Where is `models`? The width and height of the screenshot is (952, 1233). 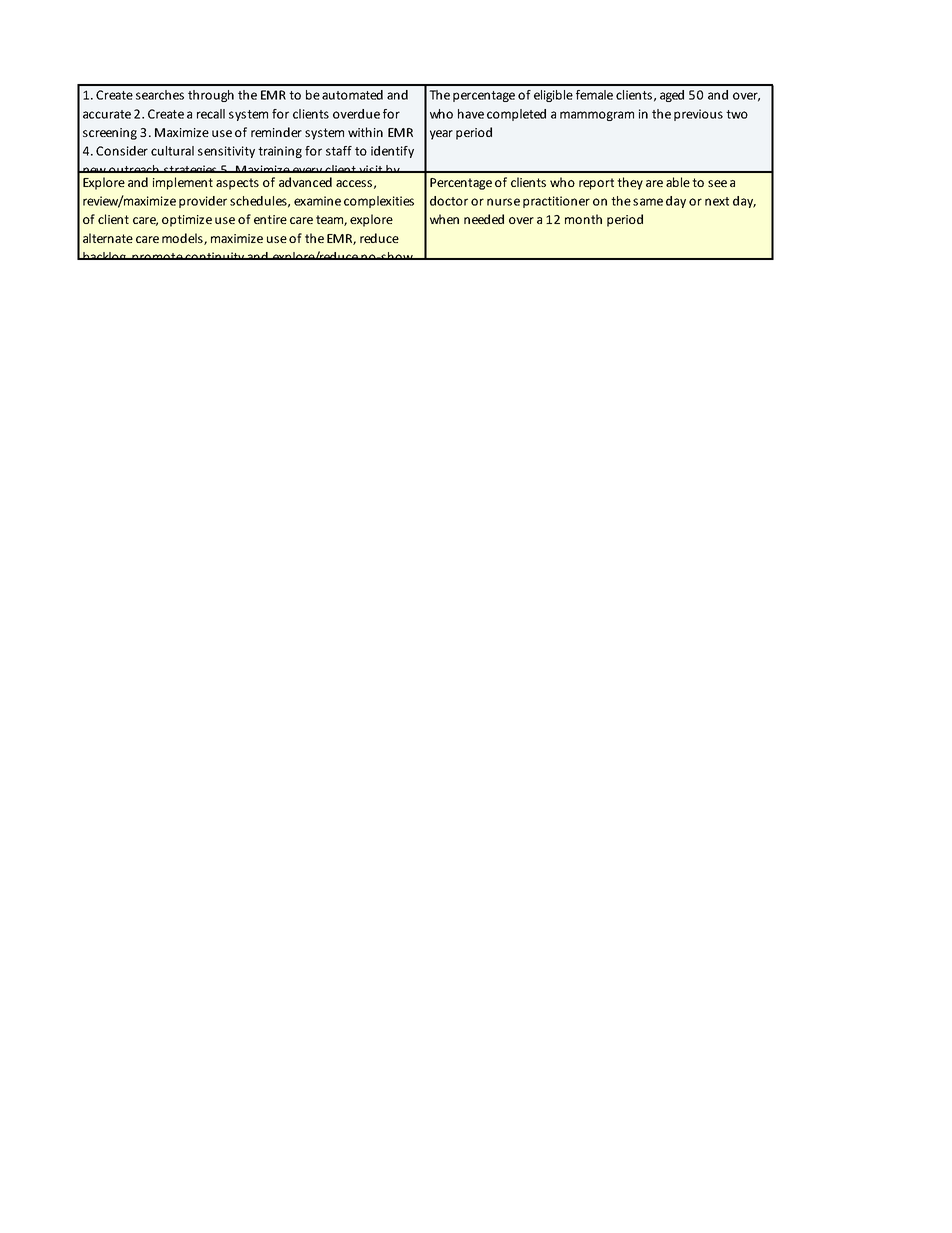 models is located at coordinates (183, 239).
